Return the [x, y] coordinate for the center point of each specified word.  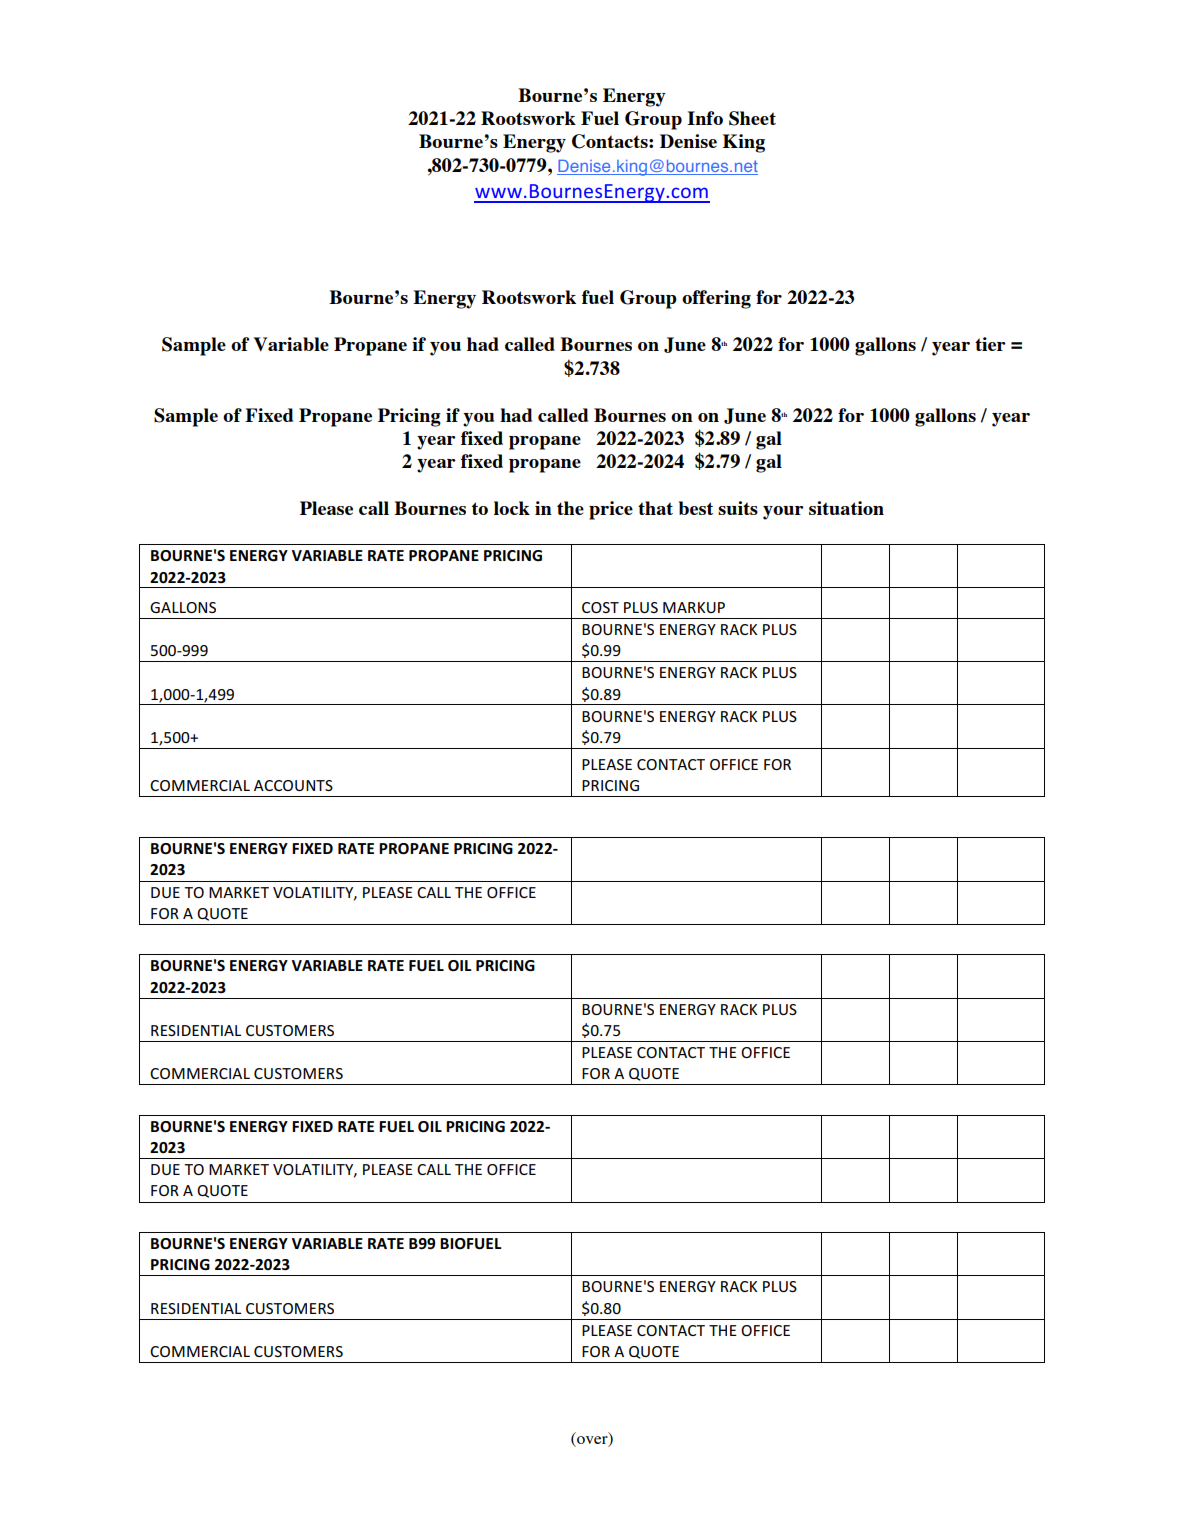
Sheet [752, 118]
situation [846, 508]
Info [705, 118]
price [611, 510]
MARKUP [694, 607]
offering [716, 299]
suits [738, 508]
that [655, 508]
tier [990, 344]
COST [600, 607]
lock [512, 508]
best [696, 508]
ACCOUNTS [293, 785]
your [783, 513]
